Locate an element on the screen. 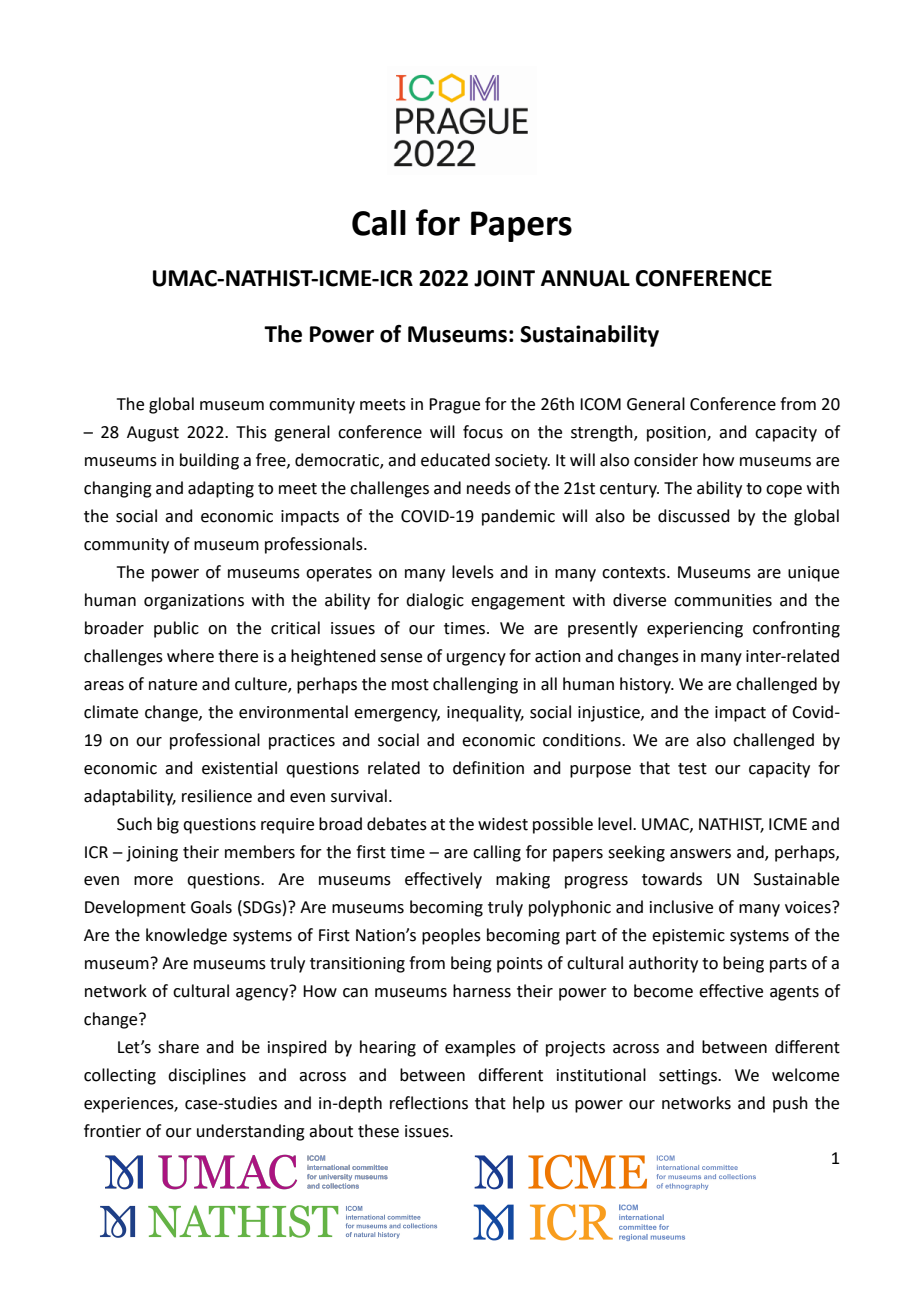 This screenshot has width=924, height=1308. communities is located at coordinates (723, 600).
